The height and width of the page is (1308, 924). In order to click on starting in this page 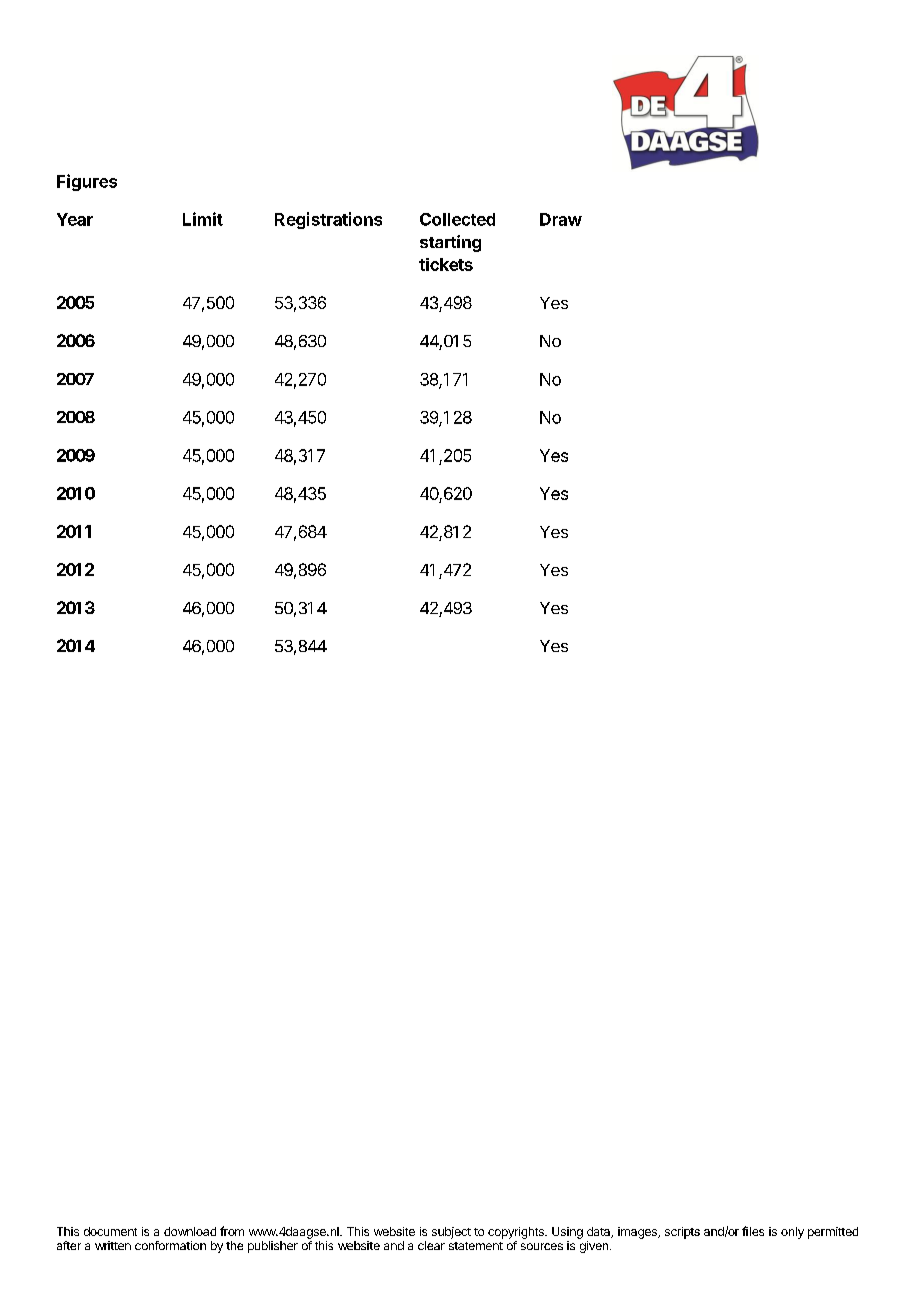, I will do `click(450, 243)`.
